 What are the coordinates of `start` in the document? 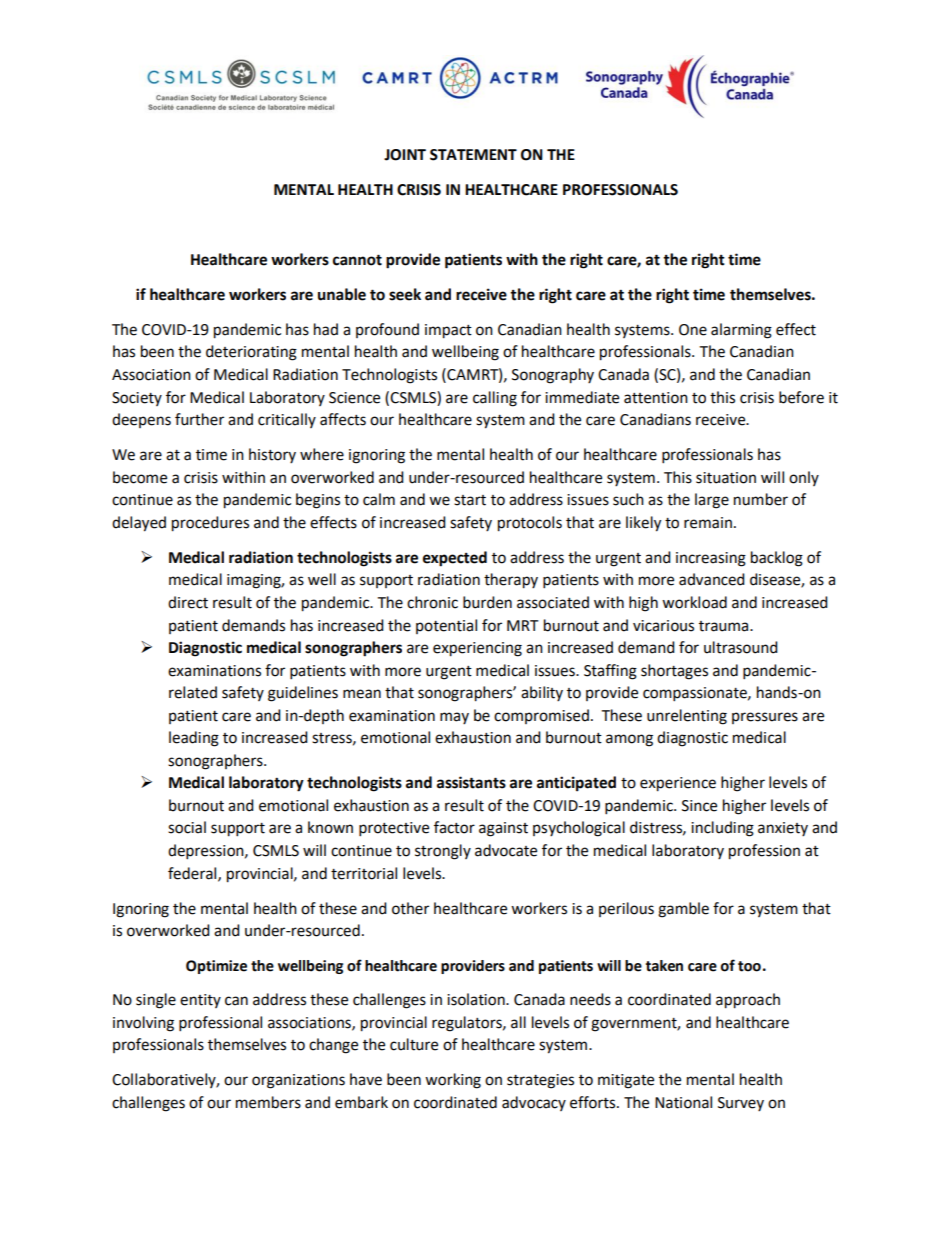 It's located at (470, 500).
